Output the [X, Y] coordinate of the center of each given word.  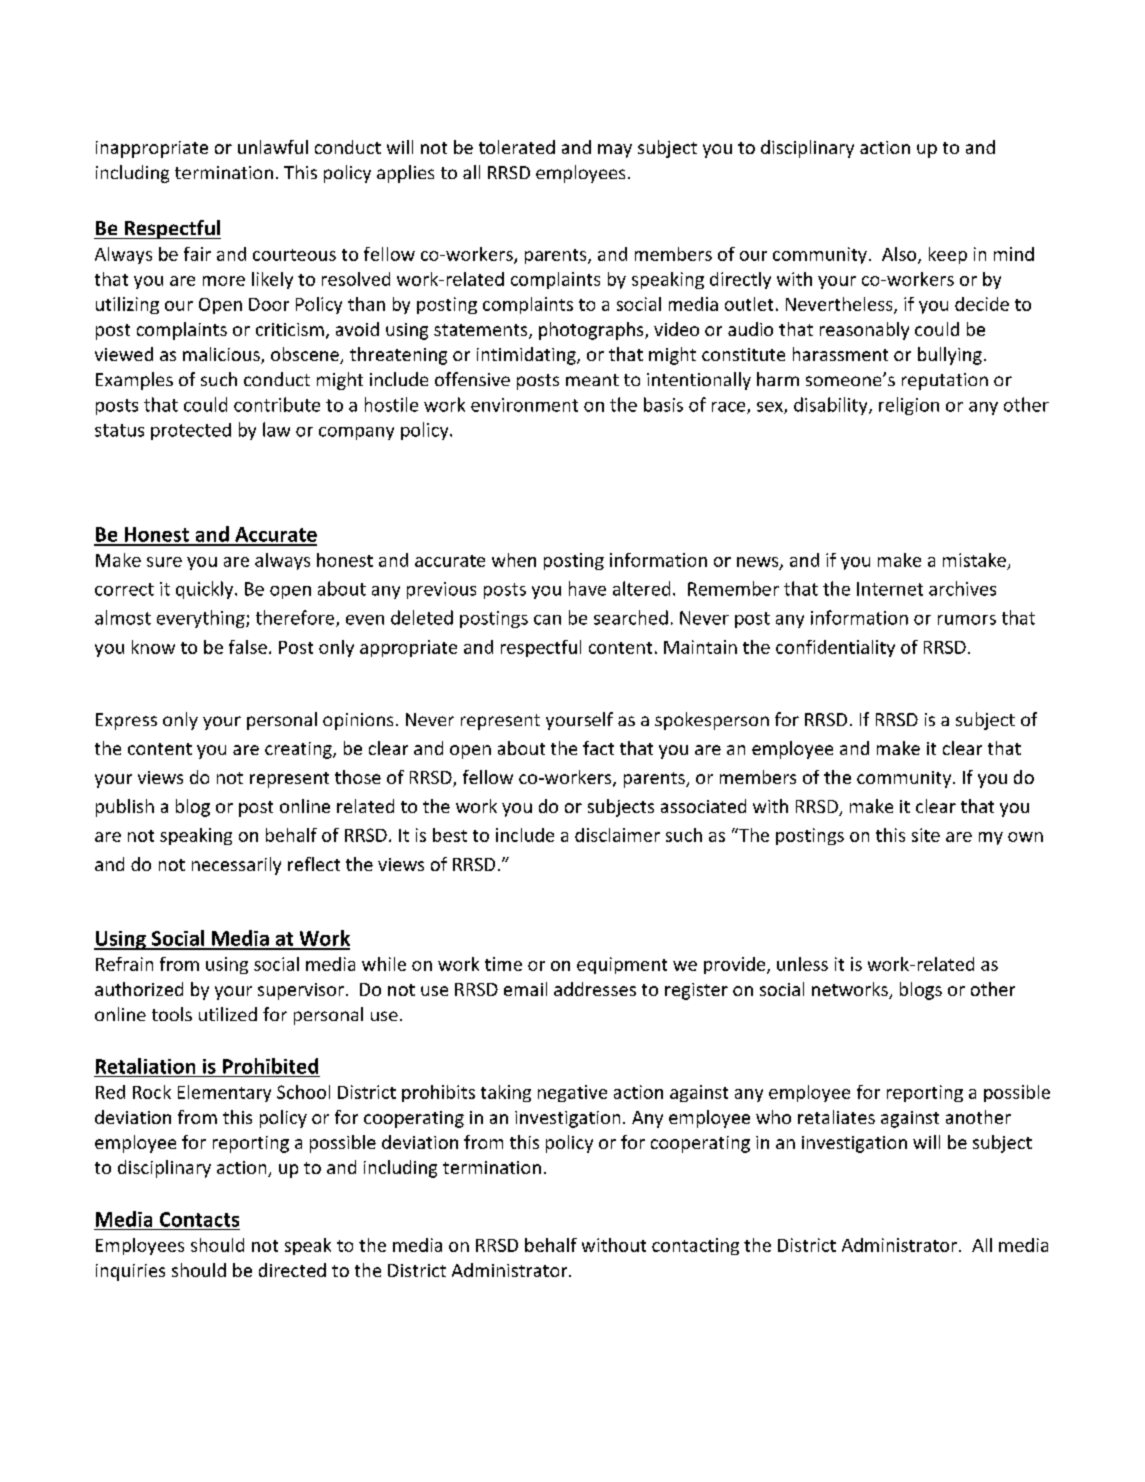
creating [299, 750]
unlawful [273, 147]
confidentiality [835, 648]
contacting [695, 1246]
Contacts [199, 1219]
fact [598, 748]
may [615, 151]
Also [900, 255]
